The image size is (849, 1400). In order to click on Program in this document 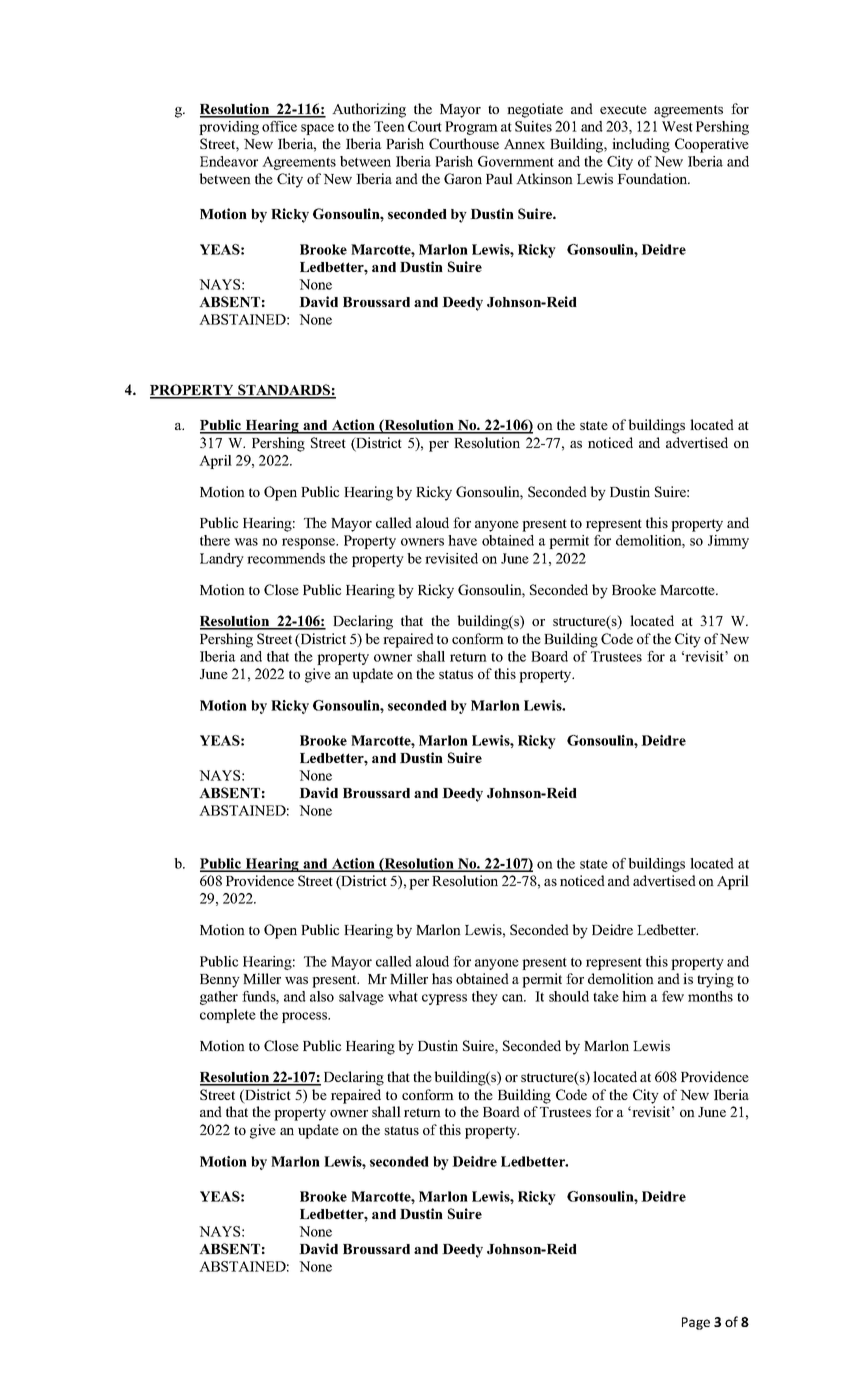, I will do `click(471, 128)`.
